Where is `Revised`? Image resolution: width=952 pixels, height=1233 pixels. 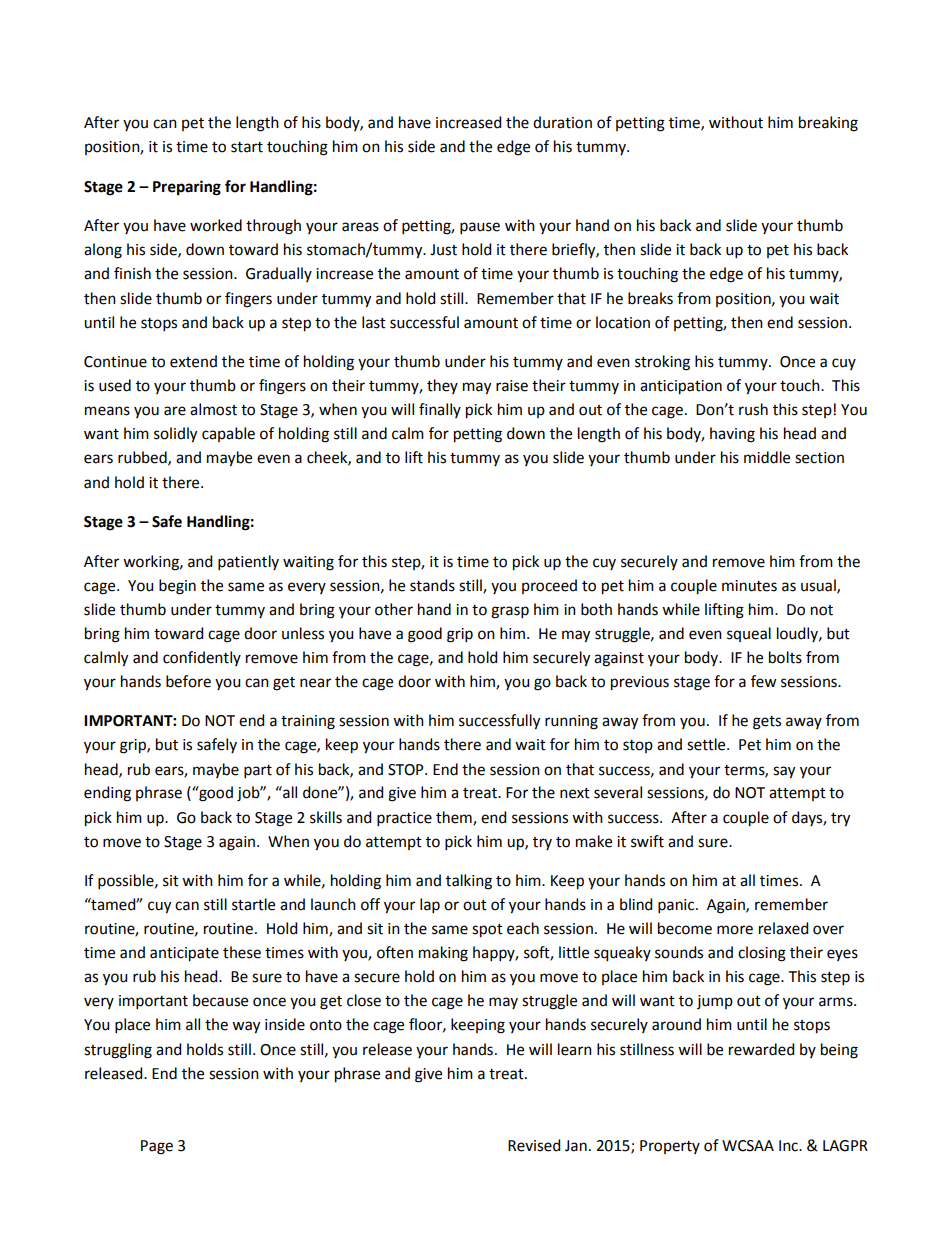 Revised is located at coordinates (534, 1145).
